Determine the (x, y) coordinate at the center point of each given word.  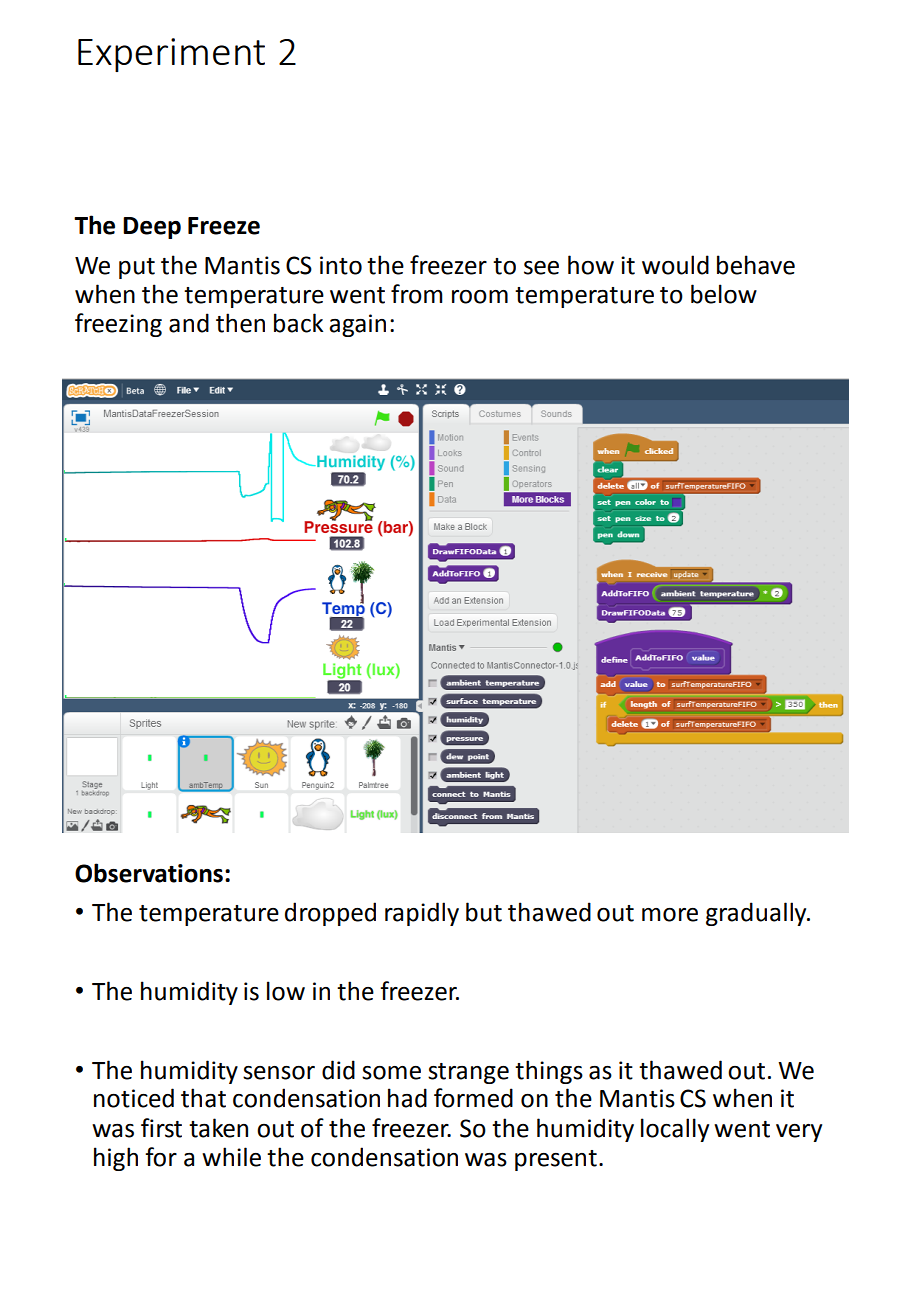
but (484, 912)
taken (218, 1128)
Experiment (171, 55)
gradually (757, 914)
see (541, 268)
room (480, 297)
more (670, 915)
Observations (149, 873)
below (724, 294)
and (189, 323)
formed (473, 1098)
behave (756, 265)
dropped (330, 914)
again (357, 325)
